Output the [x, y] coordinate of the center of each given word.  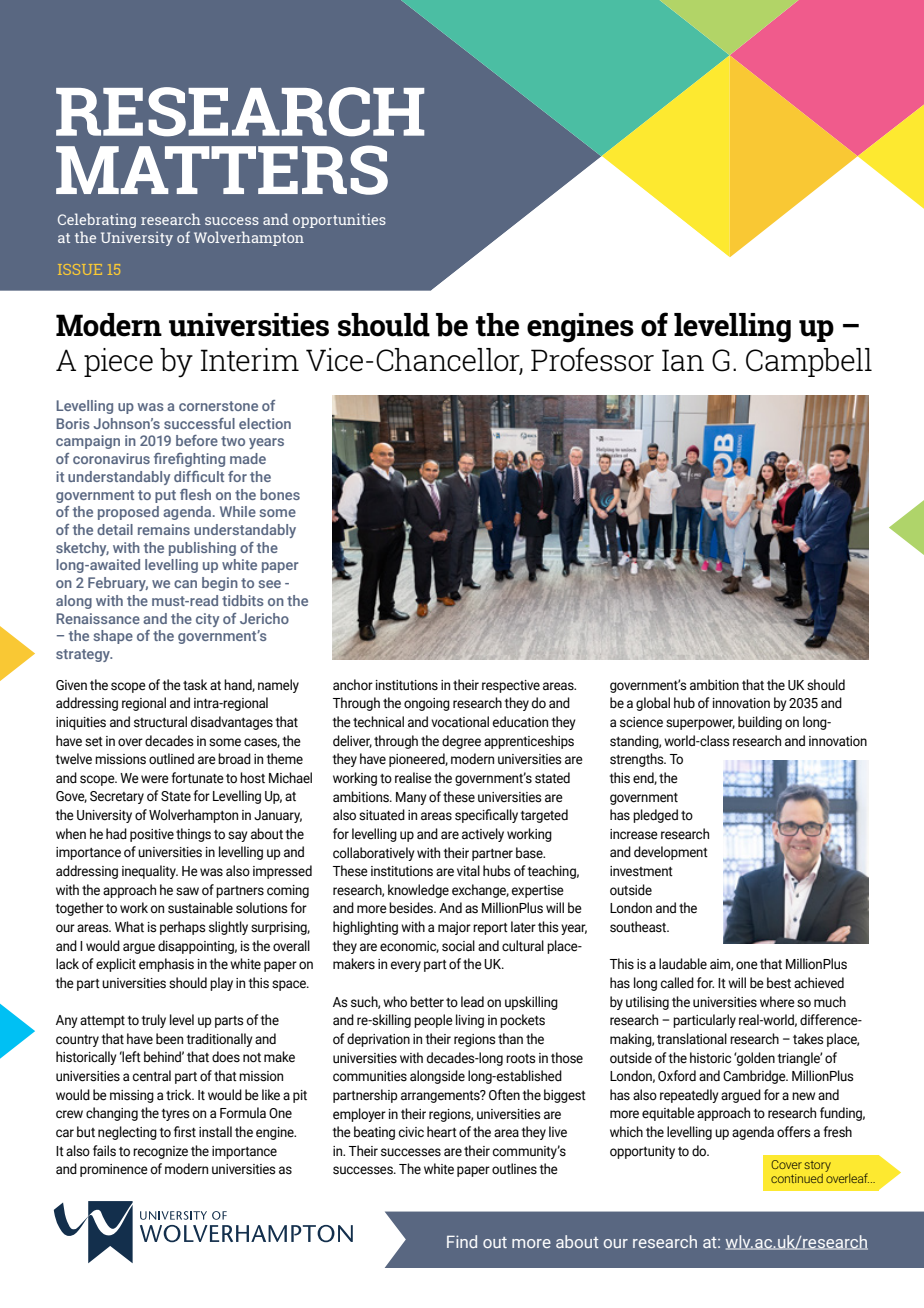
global [653, 704]
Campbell [809, 362]
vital [468, 870]
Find [462, 1241]
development [671, 853]
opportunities [339, 220]
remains [164, 529]
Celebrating [97, 220]
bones [280, 494]
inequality [150, 872]
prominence [114, 1170]
